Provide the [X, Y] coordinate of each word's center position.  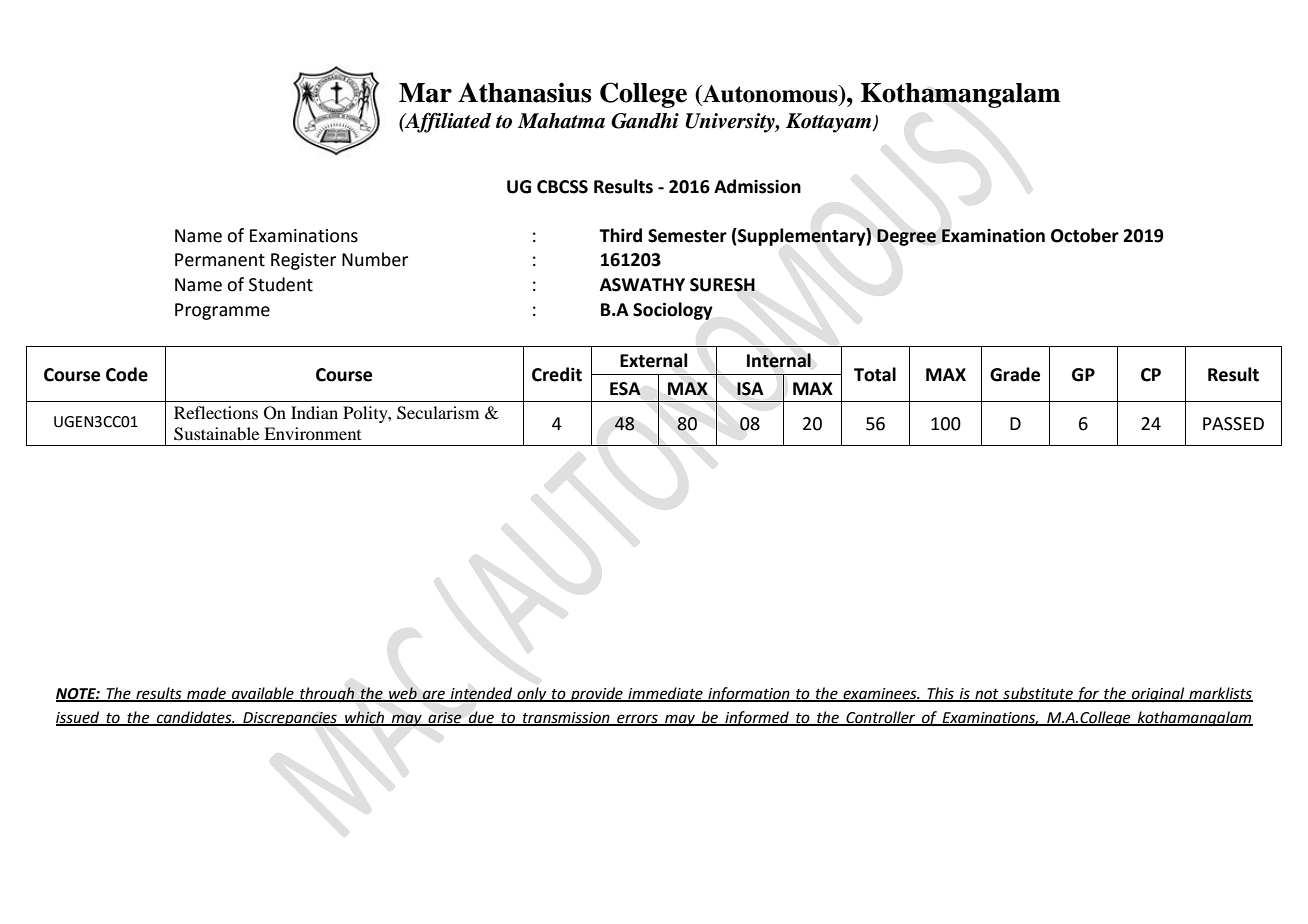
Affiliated [447, 123]
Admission [757, 186]
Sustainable [216, 434]
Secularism [438, 413]
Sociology [673, 311]
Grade [1015, 374]
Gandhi [645, 121]
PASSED [1233, 424]
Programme [222, 311]
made [206, 694]
